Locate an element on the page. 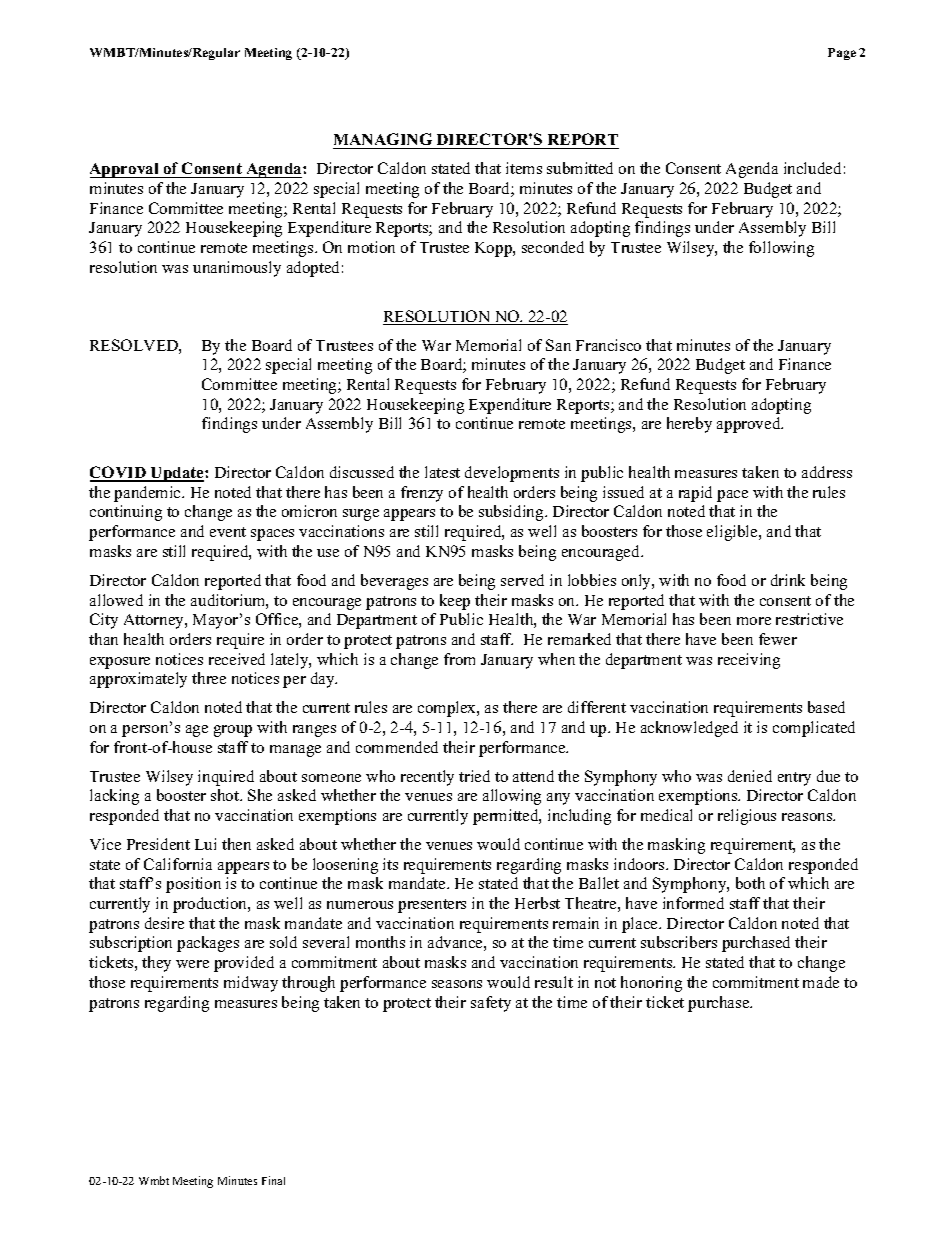 The width and height of the document is (952, 1233). unanimously is located at coordinates (237, 269).
